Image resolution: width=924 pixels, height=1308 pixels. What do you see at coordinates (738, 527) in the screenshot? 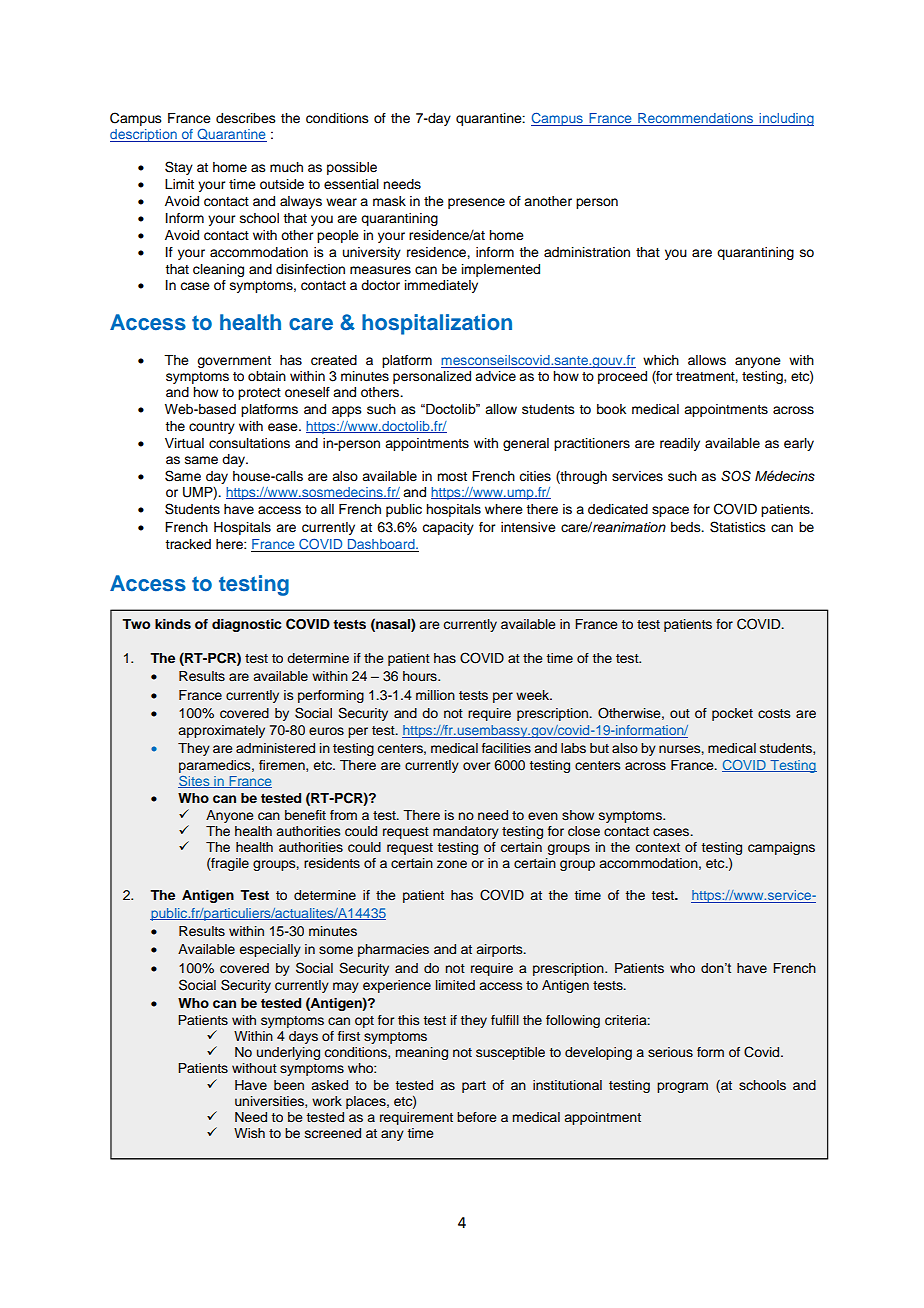
I see `Statistics` at bounding box center [738, 527].
